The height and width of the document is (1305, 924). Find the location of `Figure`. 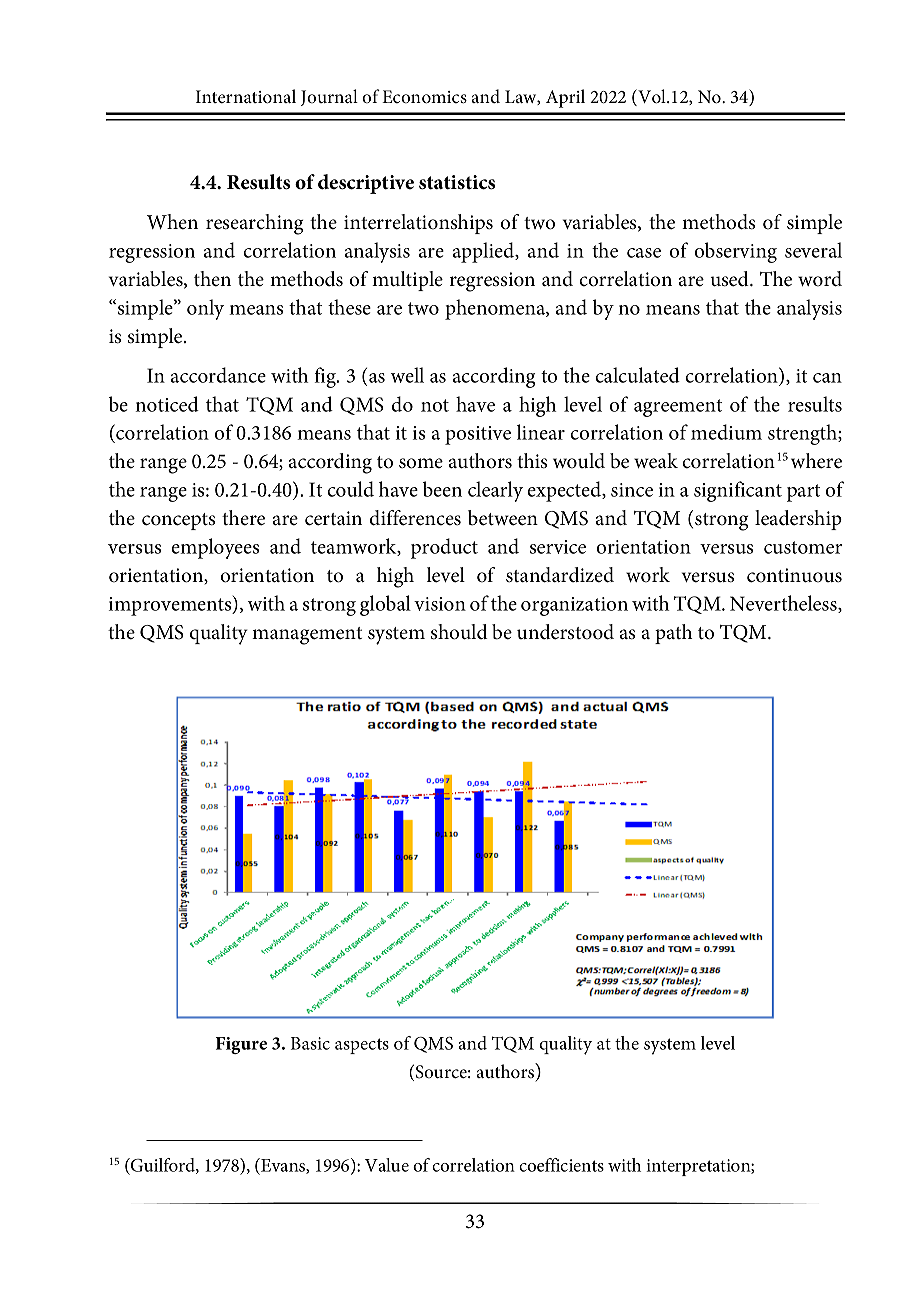

Figure is located at coordinates (241, 1045).
